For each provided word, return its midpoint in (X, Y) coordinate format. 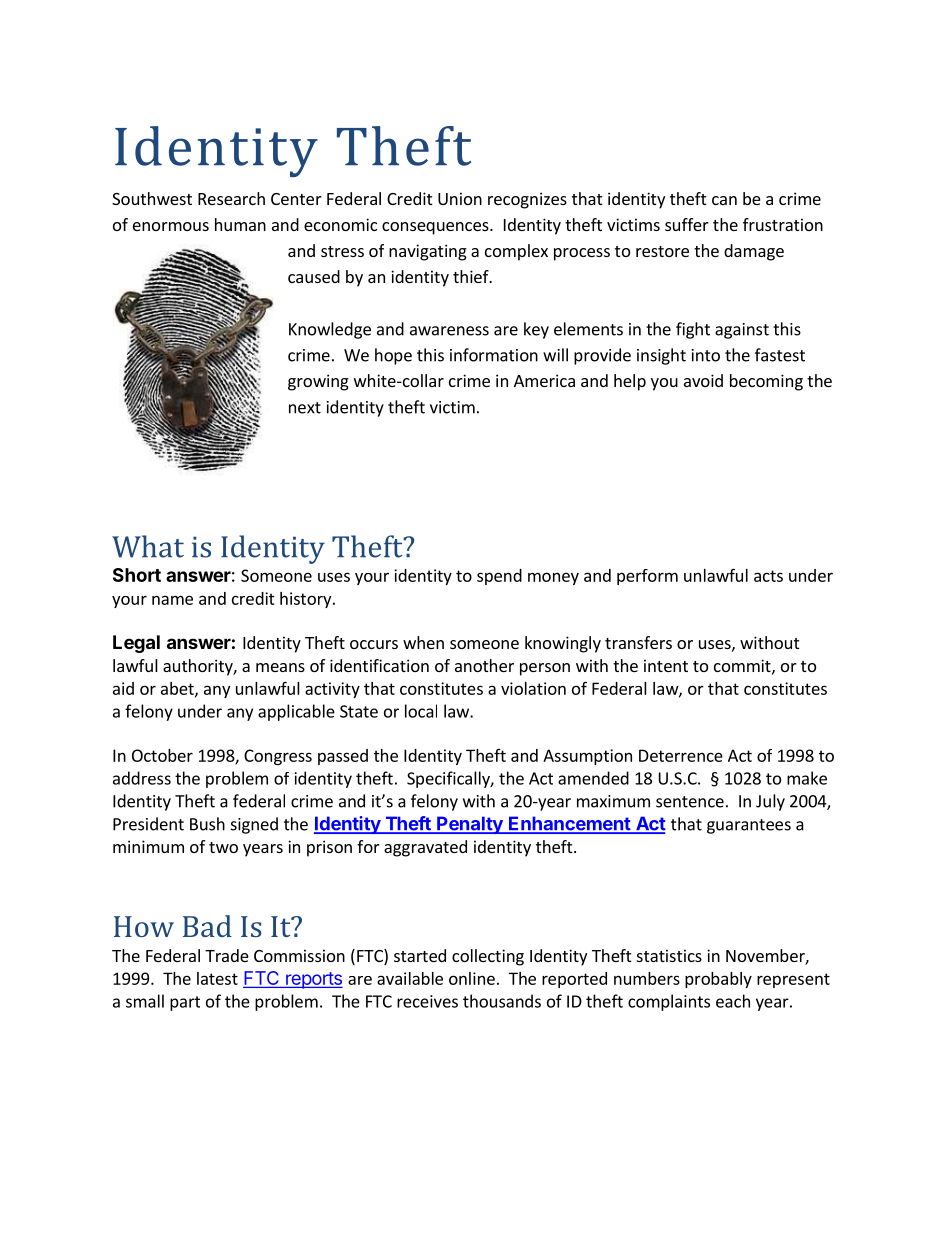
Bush (207, 824)
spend (499, 577)
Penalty (470, 825)
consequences (436, 228)
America (544, 380)
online (472, 978)
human (240, 224)
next (305, 408)
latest (217, 978)
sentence (690, 802)
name (172, 600)
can (724, 200)
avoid (703, 380)
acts (768, 576)
